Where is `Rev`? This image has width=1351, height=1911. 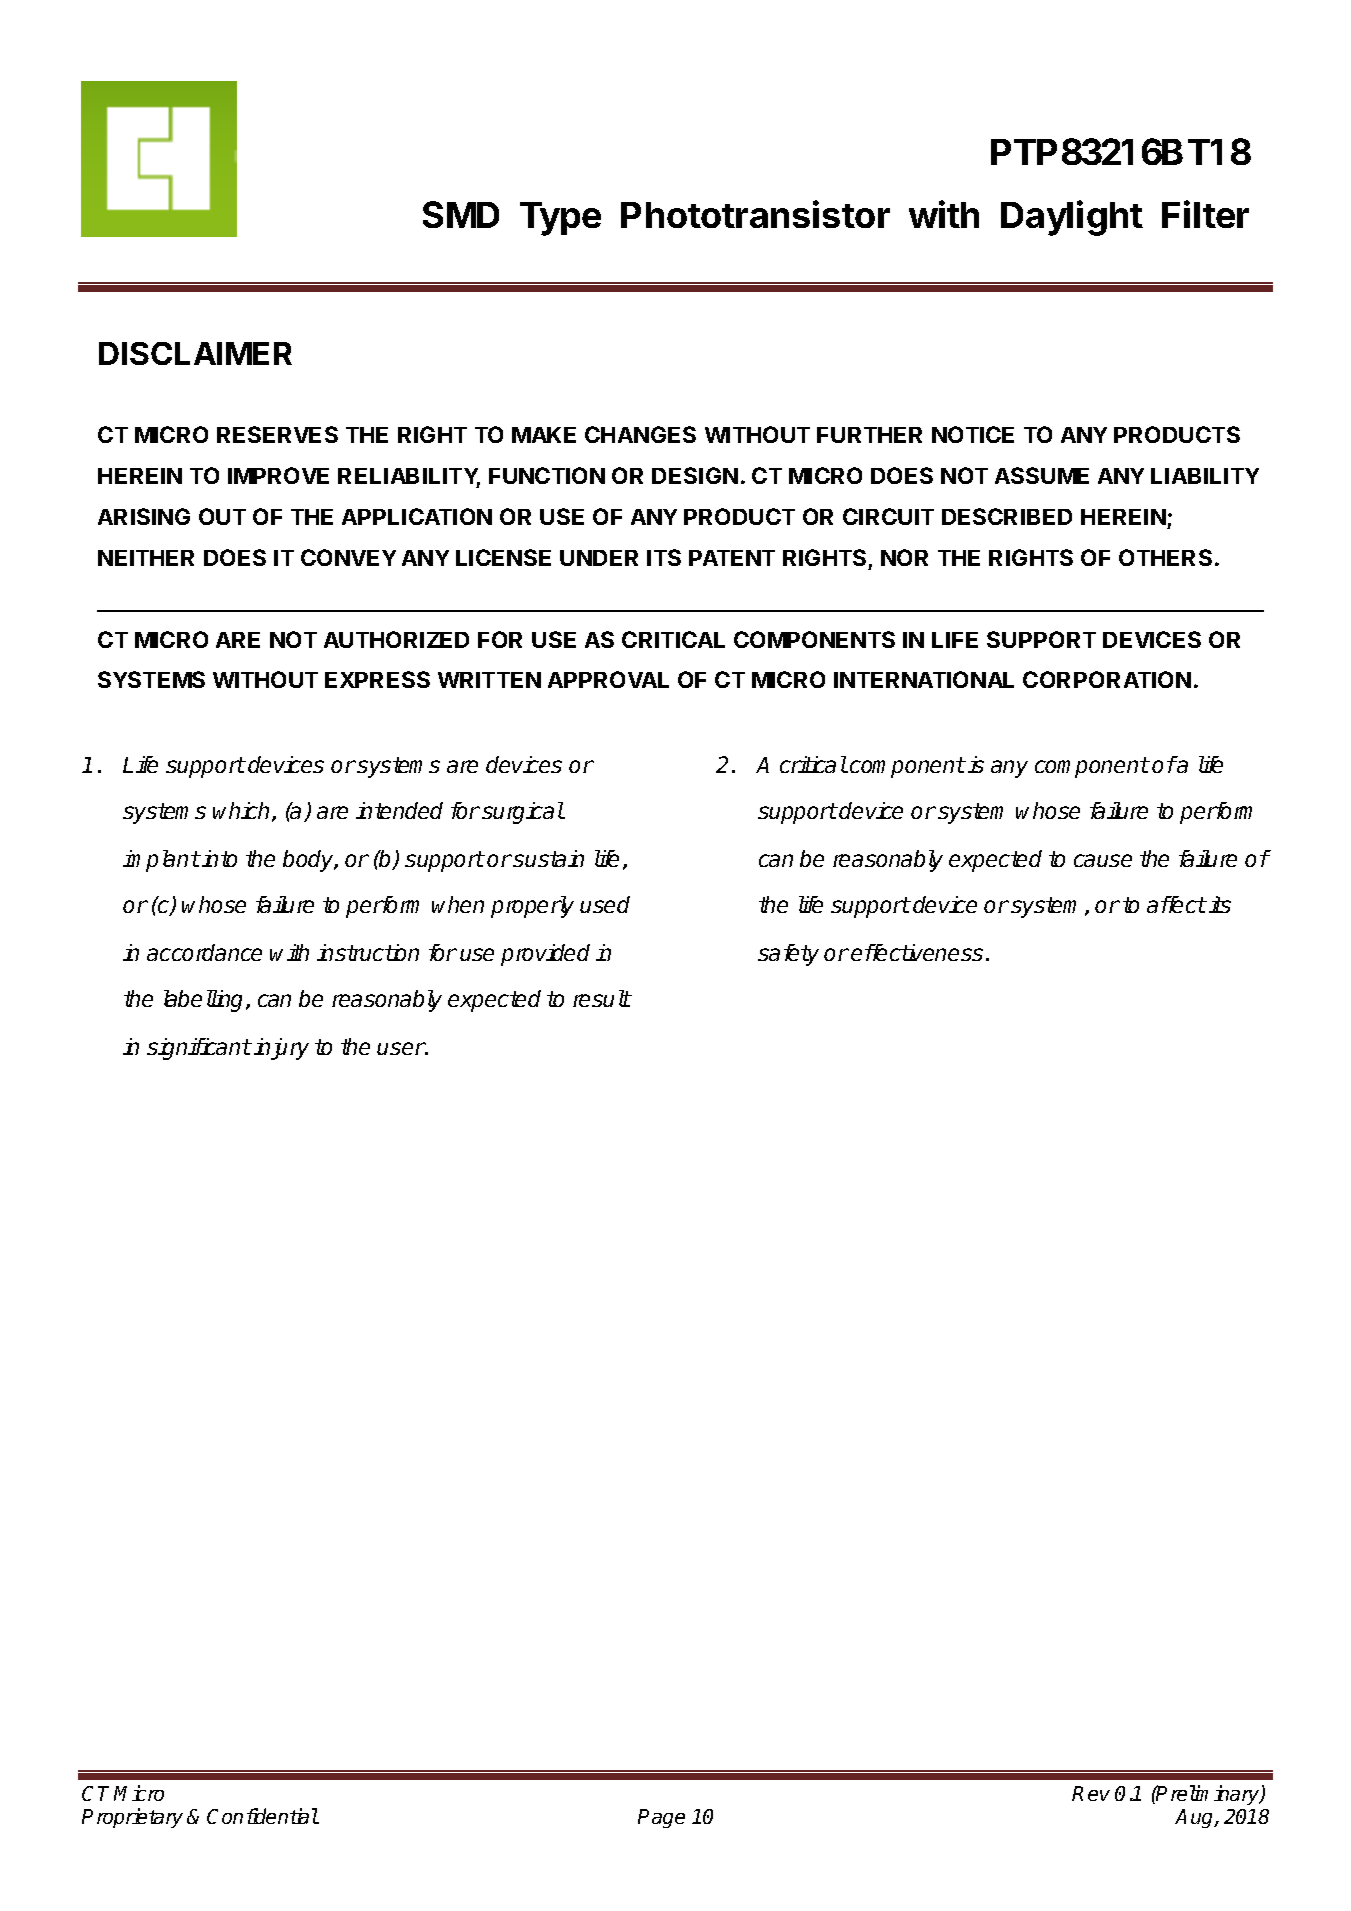
Rev is located at coordinates (1091, 1793).
